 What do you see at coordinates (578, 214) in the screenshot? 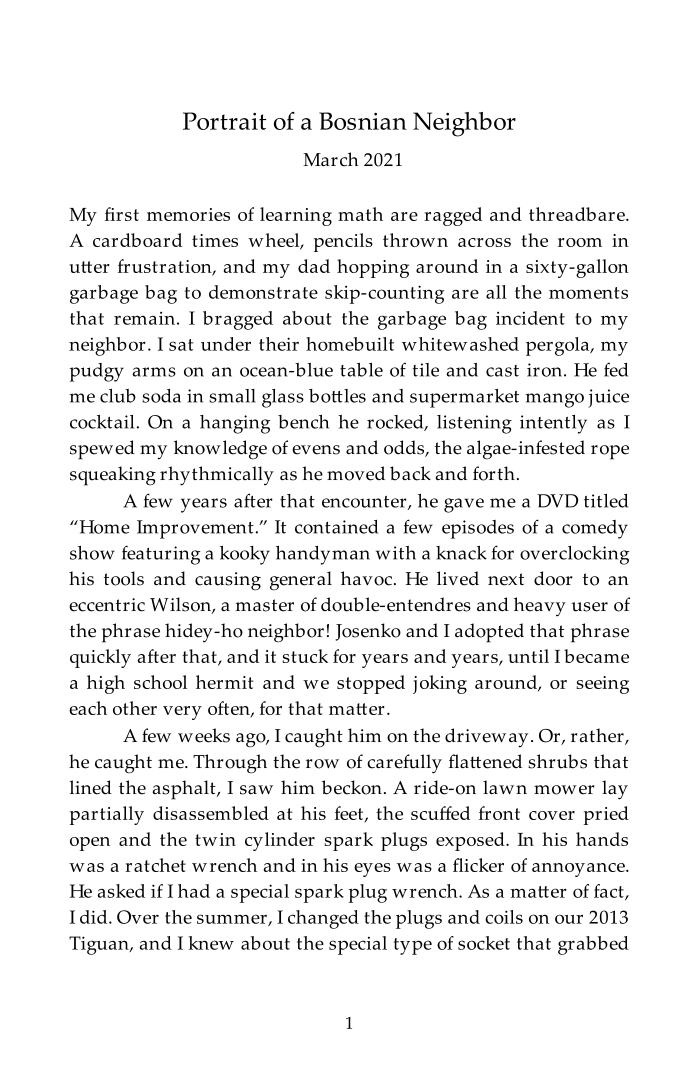
I see `threadbare` at bounding box center [578, 214].
